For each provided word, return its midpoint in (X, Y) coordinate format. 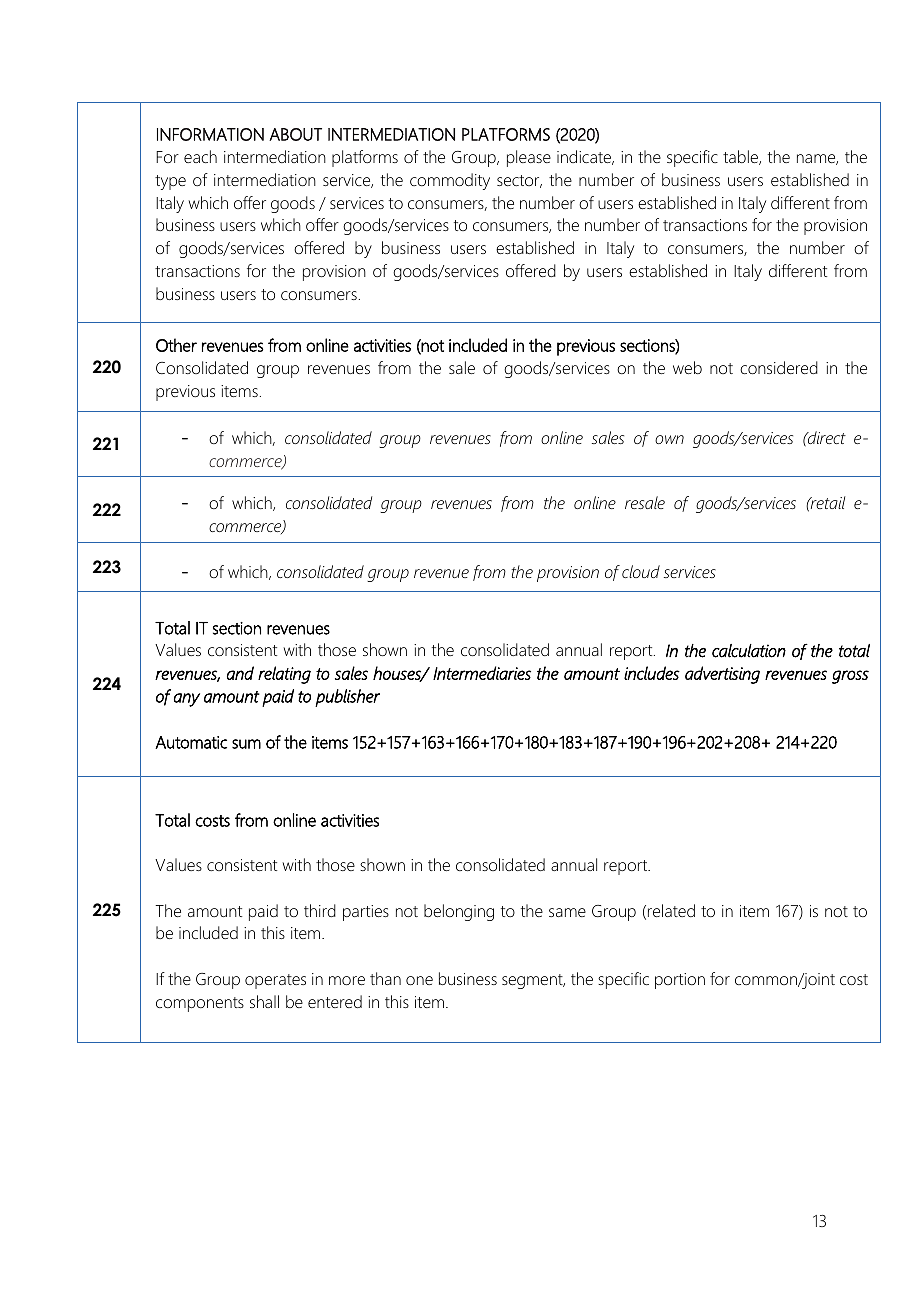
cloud (641, 571)
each (200, 156)
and (240, 673)
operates (275, 981)
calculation (749, 651)
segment (533, 981)
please (529, 158)
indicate (585, 157)
